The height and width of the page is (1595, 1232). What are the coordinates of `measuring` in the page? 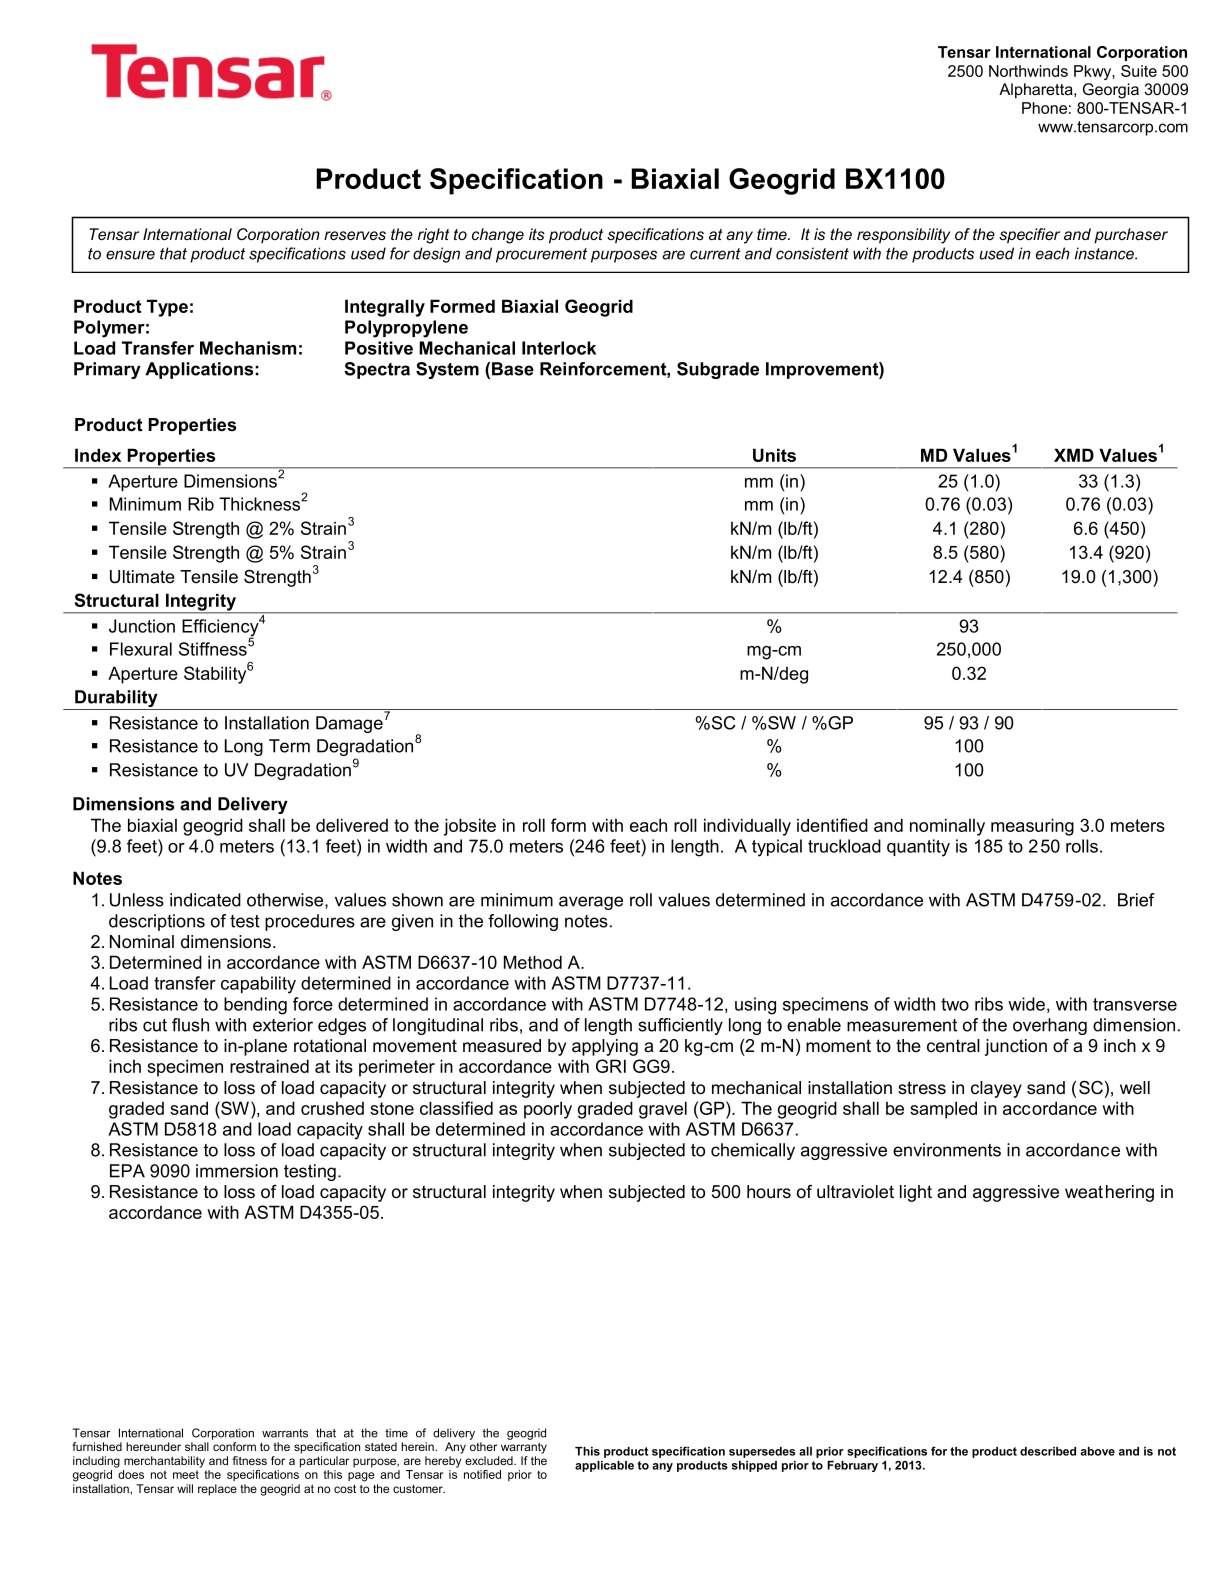 It's located at (1032, 827).
